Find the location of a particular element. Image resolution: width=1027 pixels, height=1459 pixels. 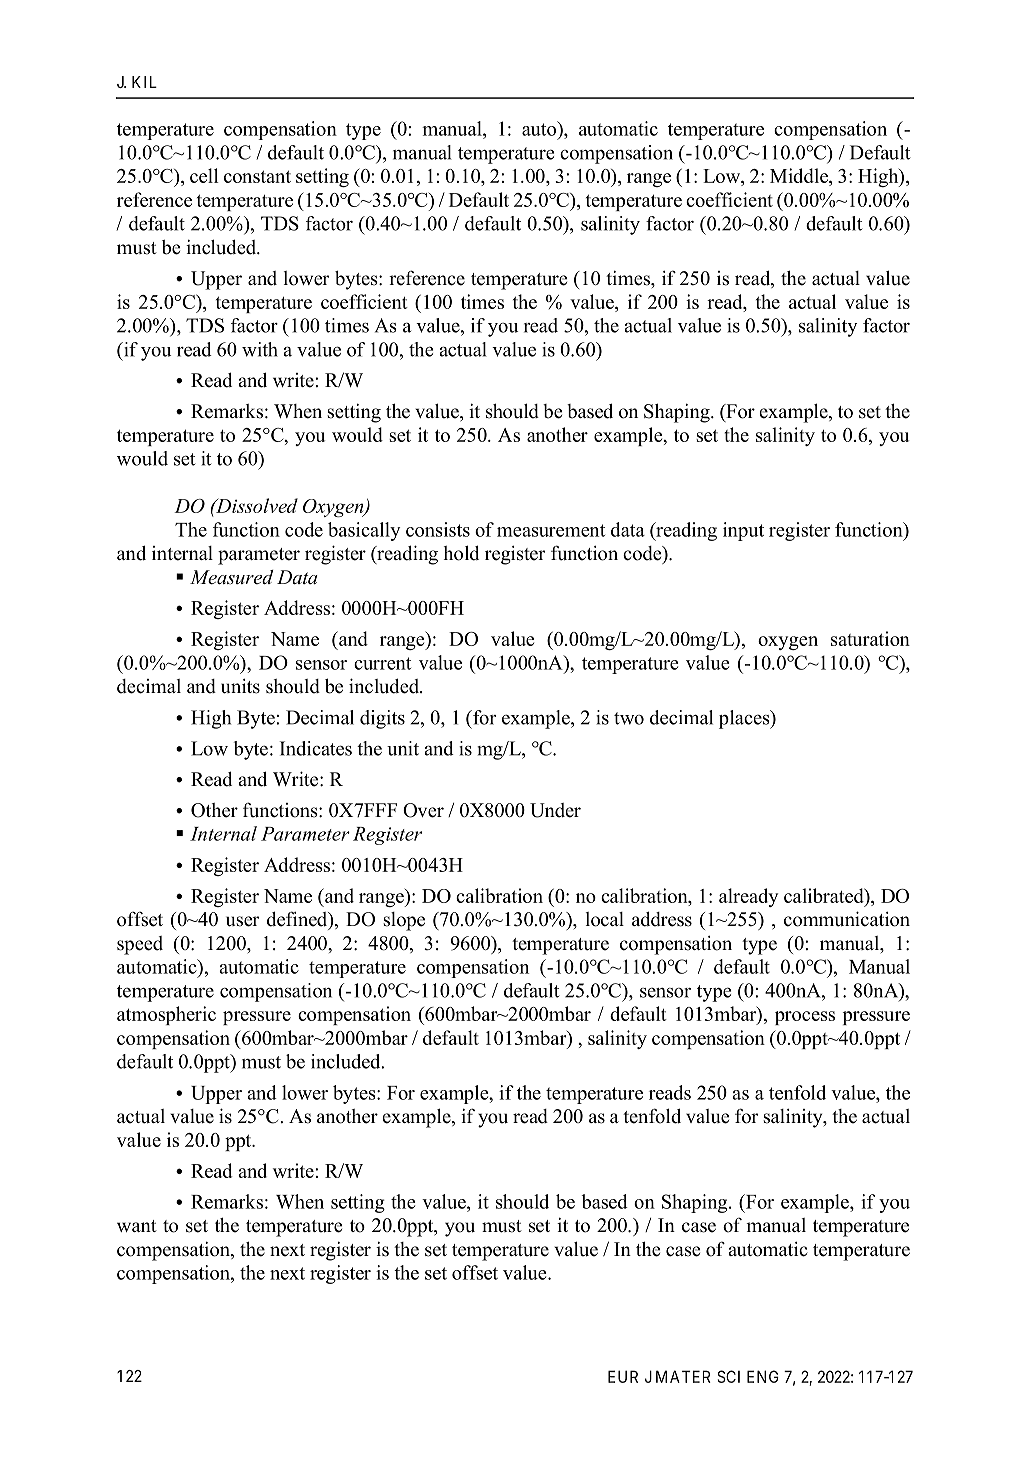

calibrated is located at coordinates (825, 895).
